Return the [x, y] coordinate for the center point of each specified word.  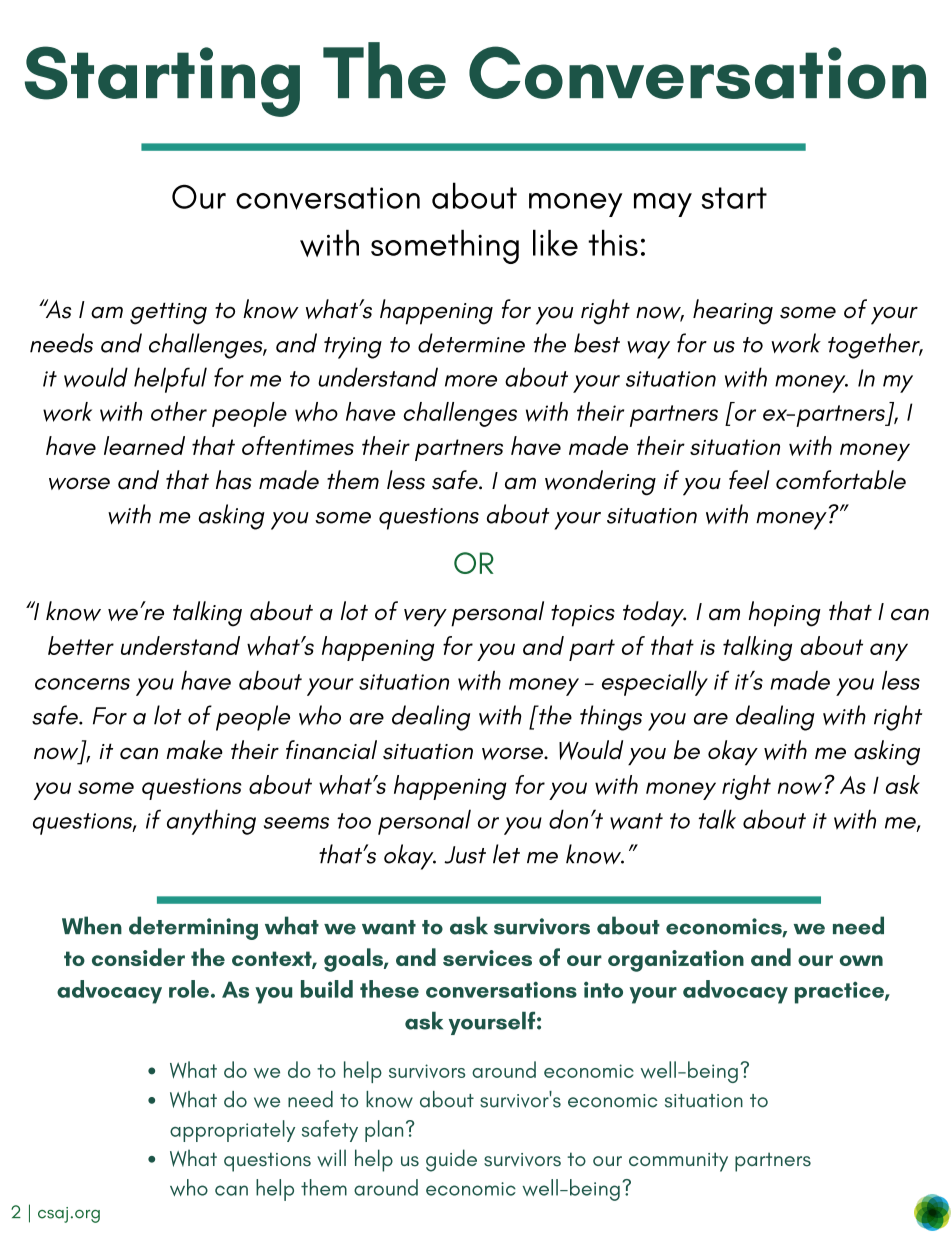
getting [168, 314]
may [663, 205]
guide [451, 1160]
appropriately [232, 1131]
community [678, 1162]
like [555, 243]
